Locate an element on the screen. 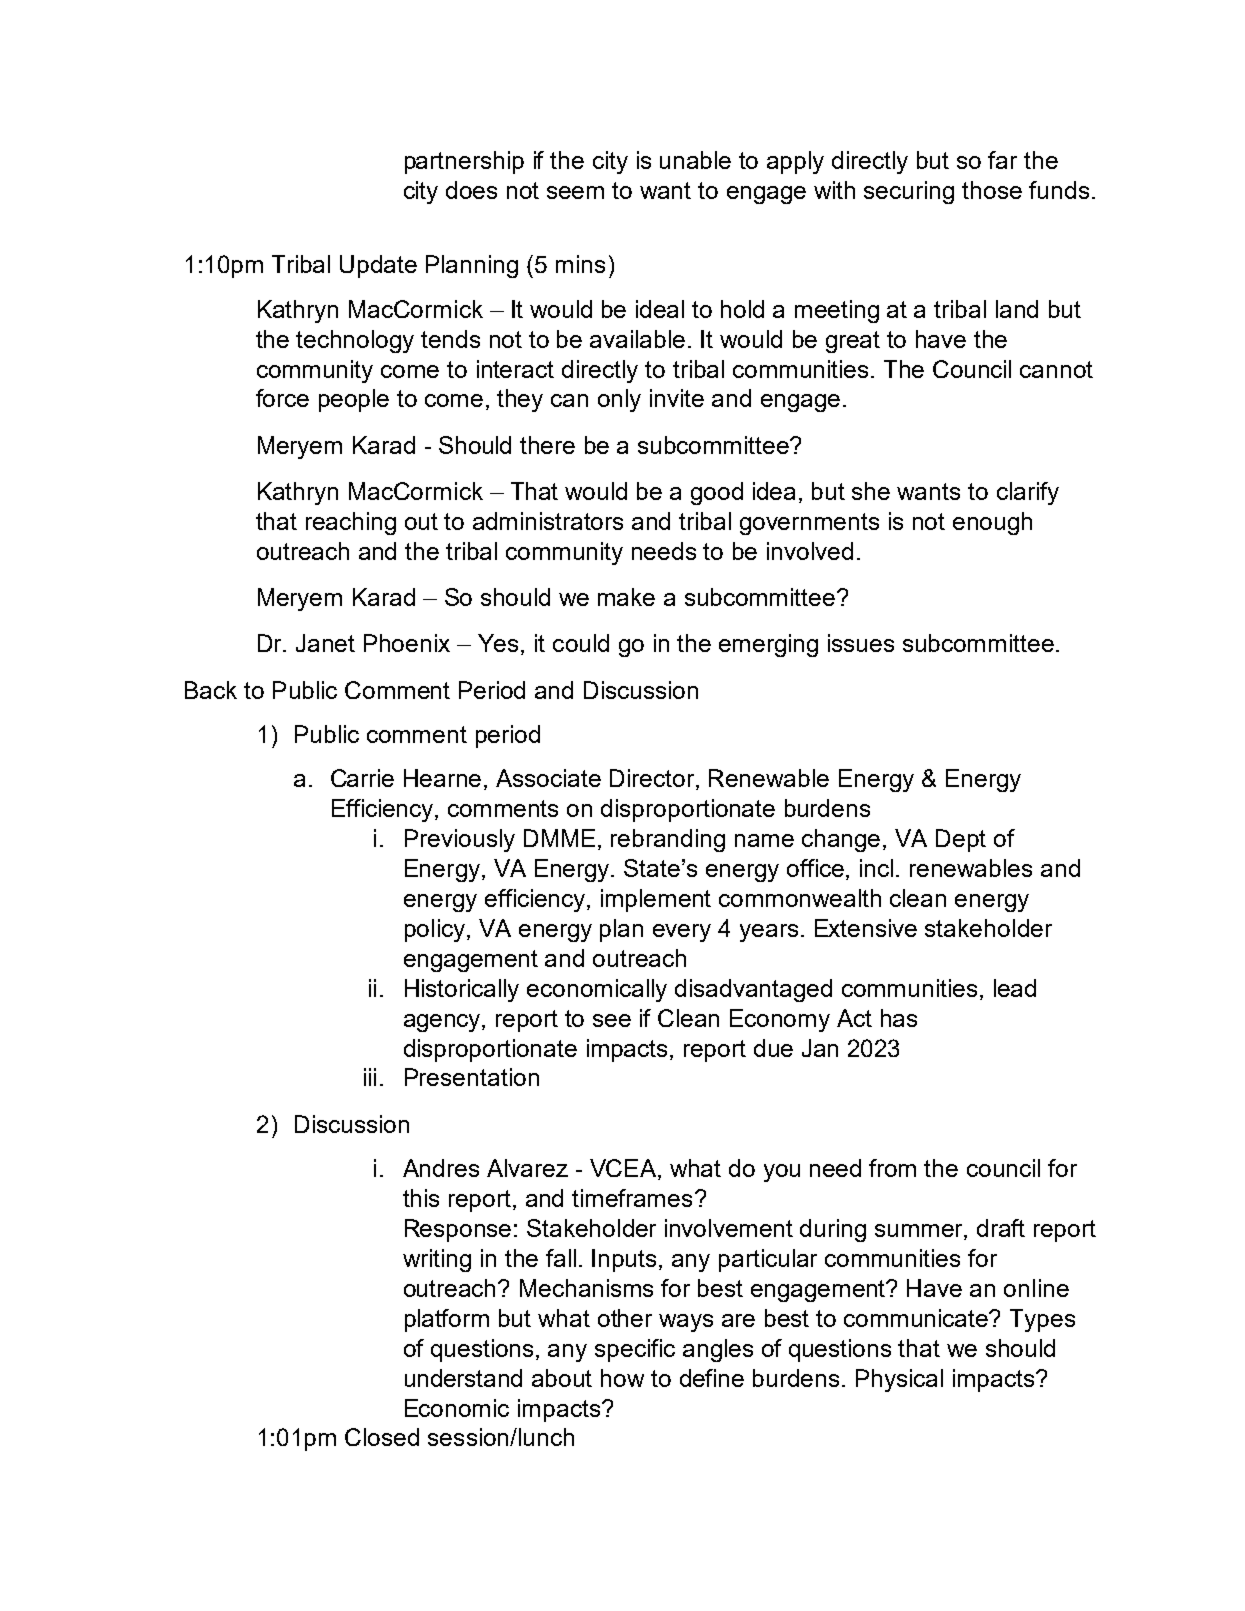 Image resolution: width=1245 pixels, height=1611 pixels. Closed is located at coordinates (382, 1437).
